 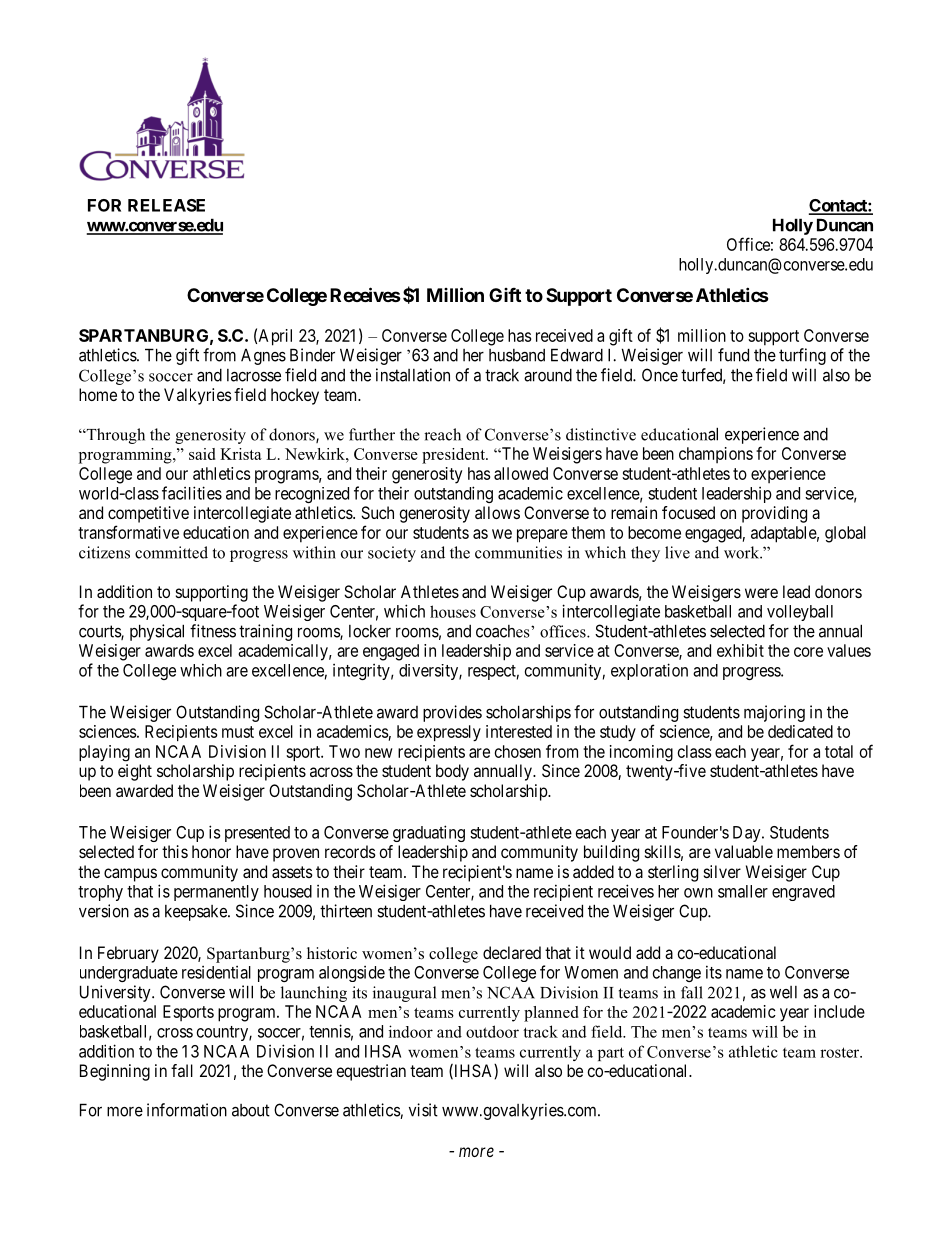 I want to click on roster, so click(x=841, y=1052).
